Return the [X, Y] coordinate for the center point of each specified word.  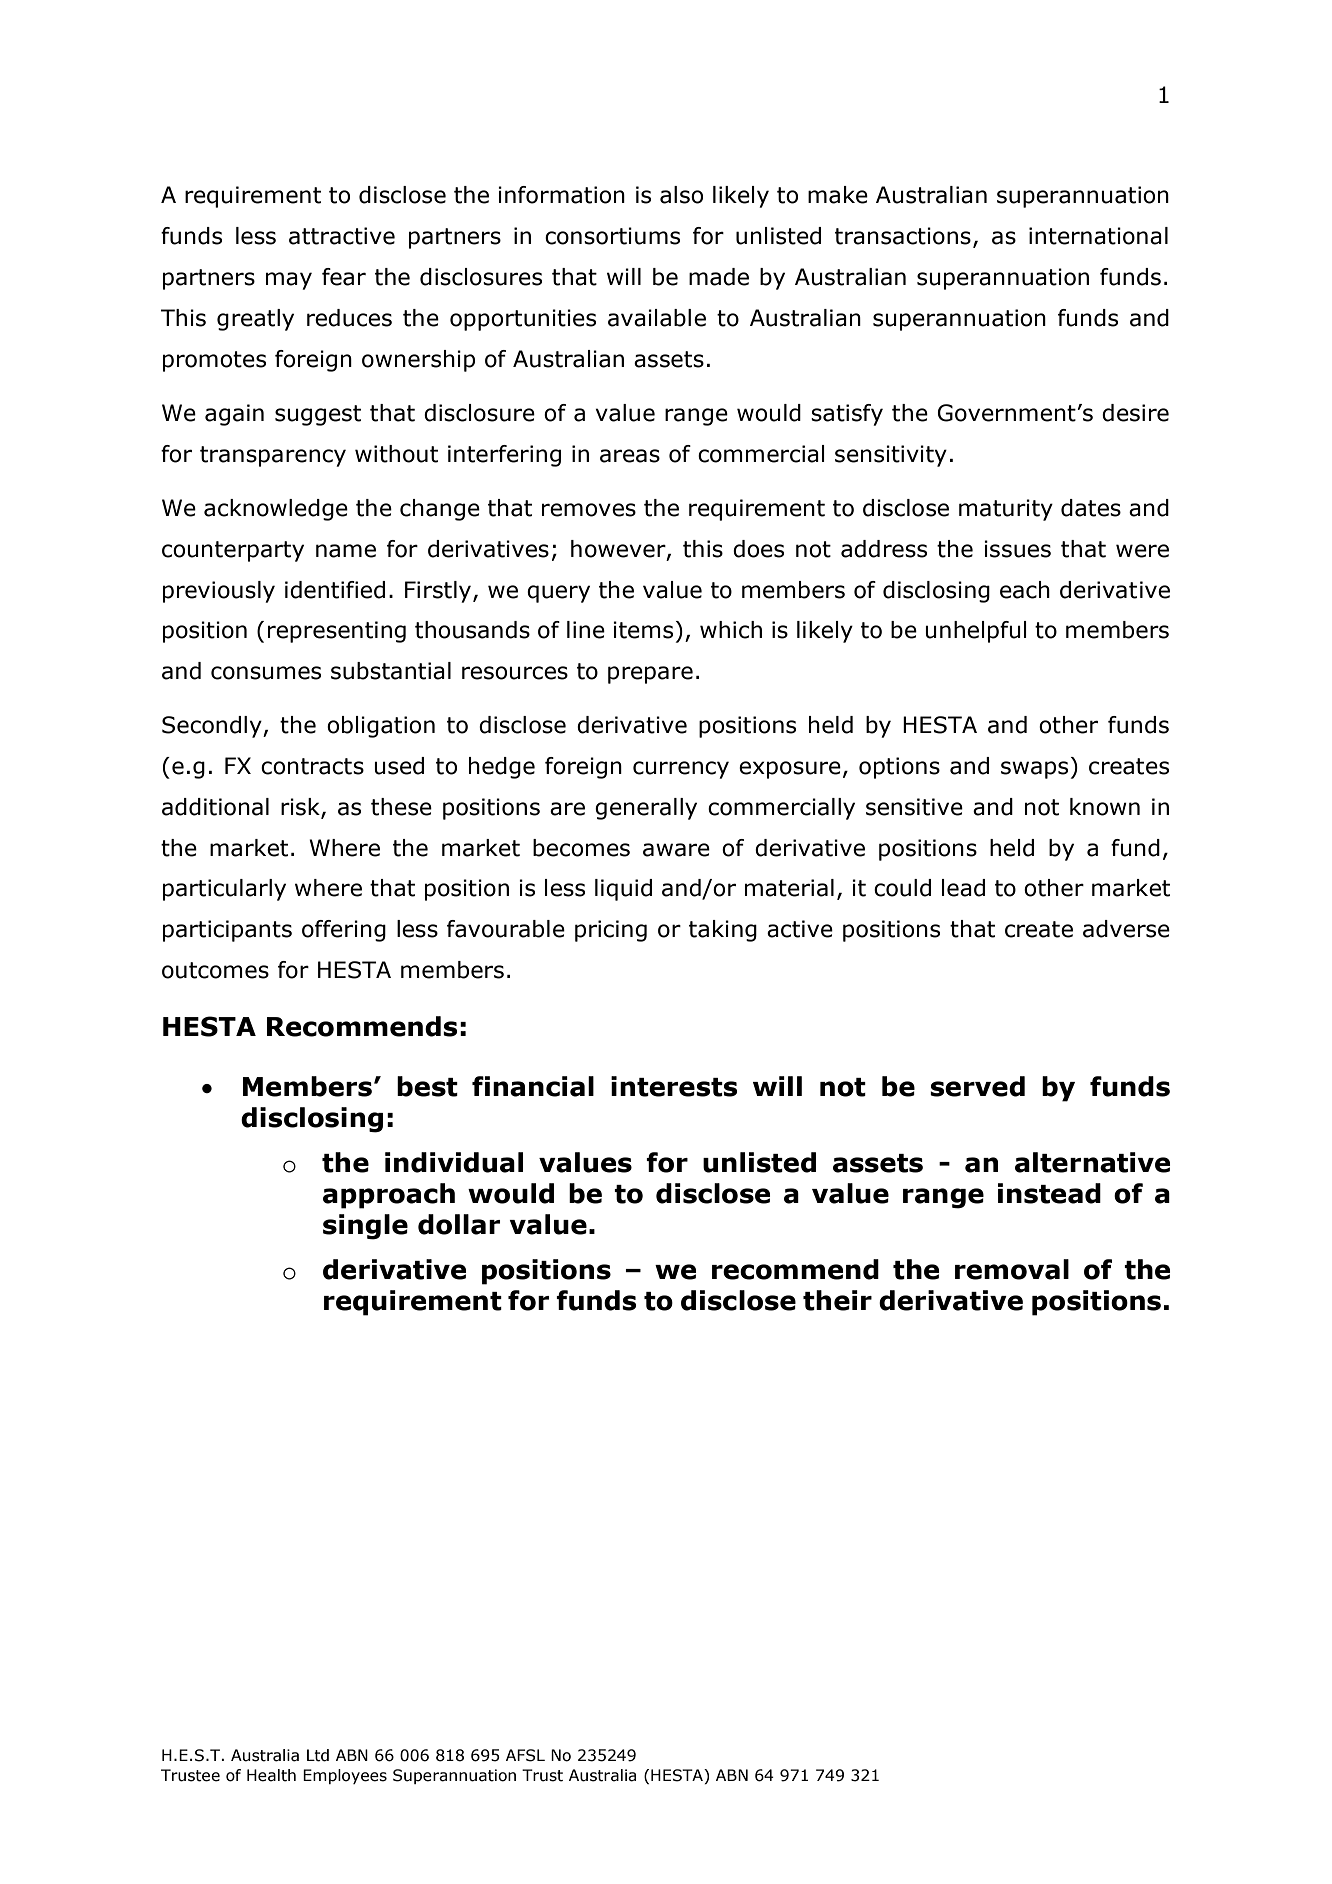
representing [337, 632]
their [837, 1300]
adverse [1126, 929]
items [643, 630]
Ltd [318, 1755]
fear [344, 277]
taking [723, 931]
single [365, 1227]
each [1025, 590]
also [681, 195]
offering [344, 931]
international [1098, 236]
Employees [345, 1776]
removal [1012, 1269]
